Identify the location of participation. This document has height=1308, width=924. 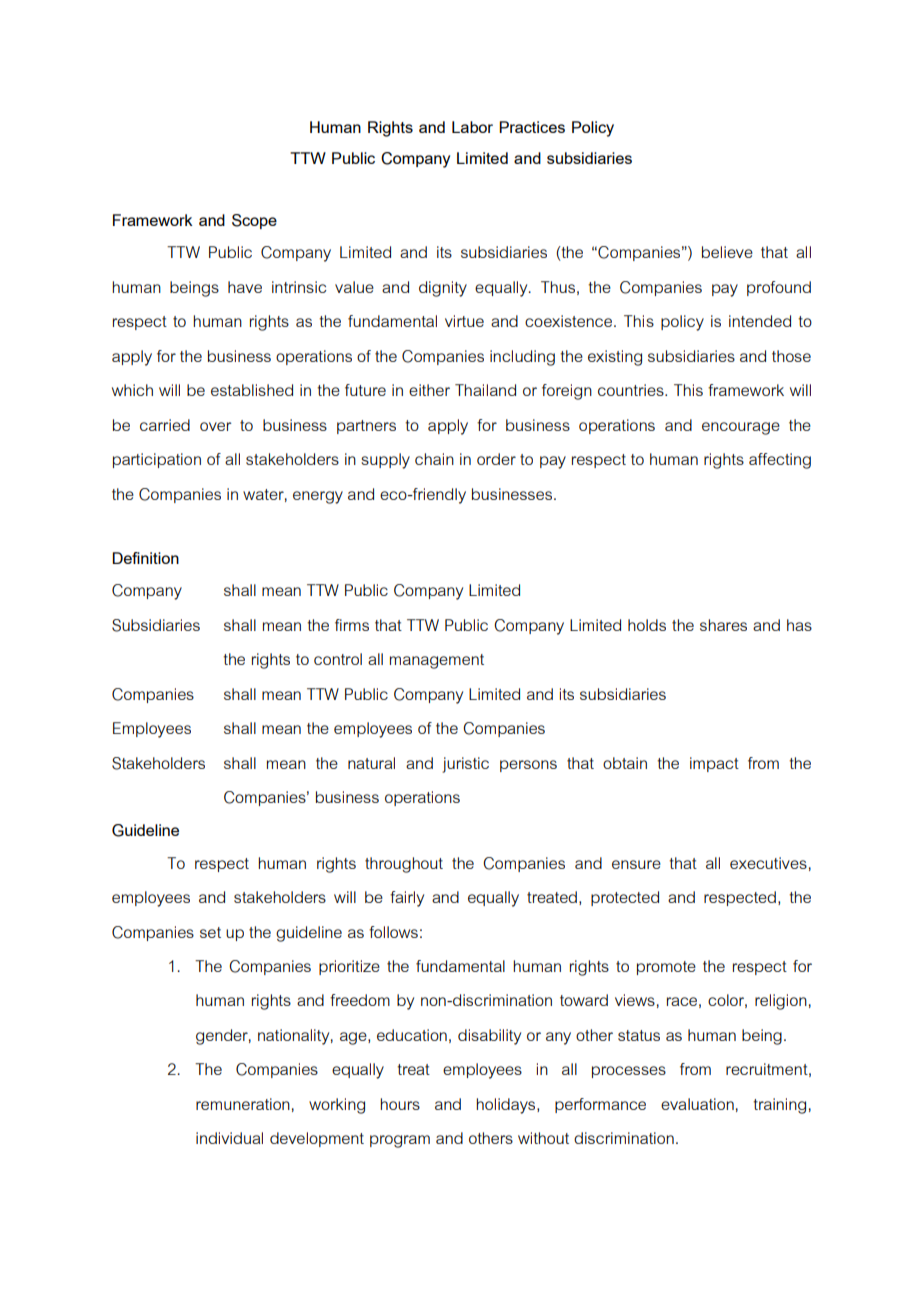
(157, 460).
